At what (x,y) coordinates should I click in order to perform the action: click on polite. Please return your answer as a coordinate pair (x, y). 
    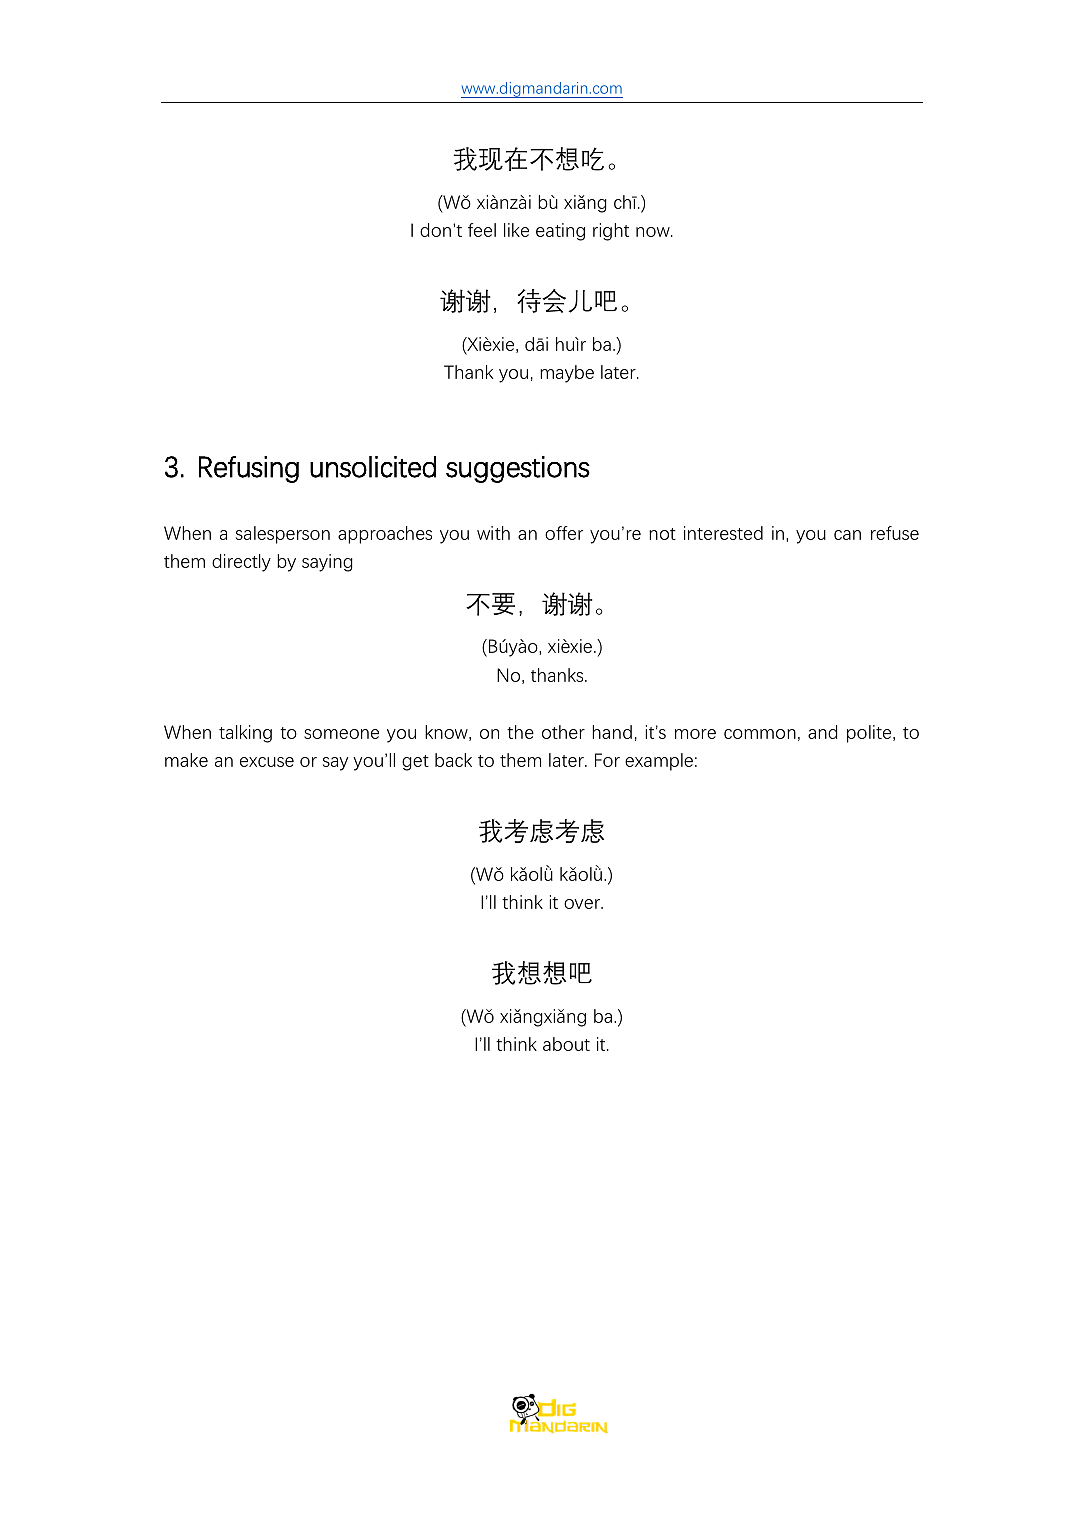
    Looking at the image, I should click on (870, 734).
